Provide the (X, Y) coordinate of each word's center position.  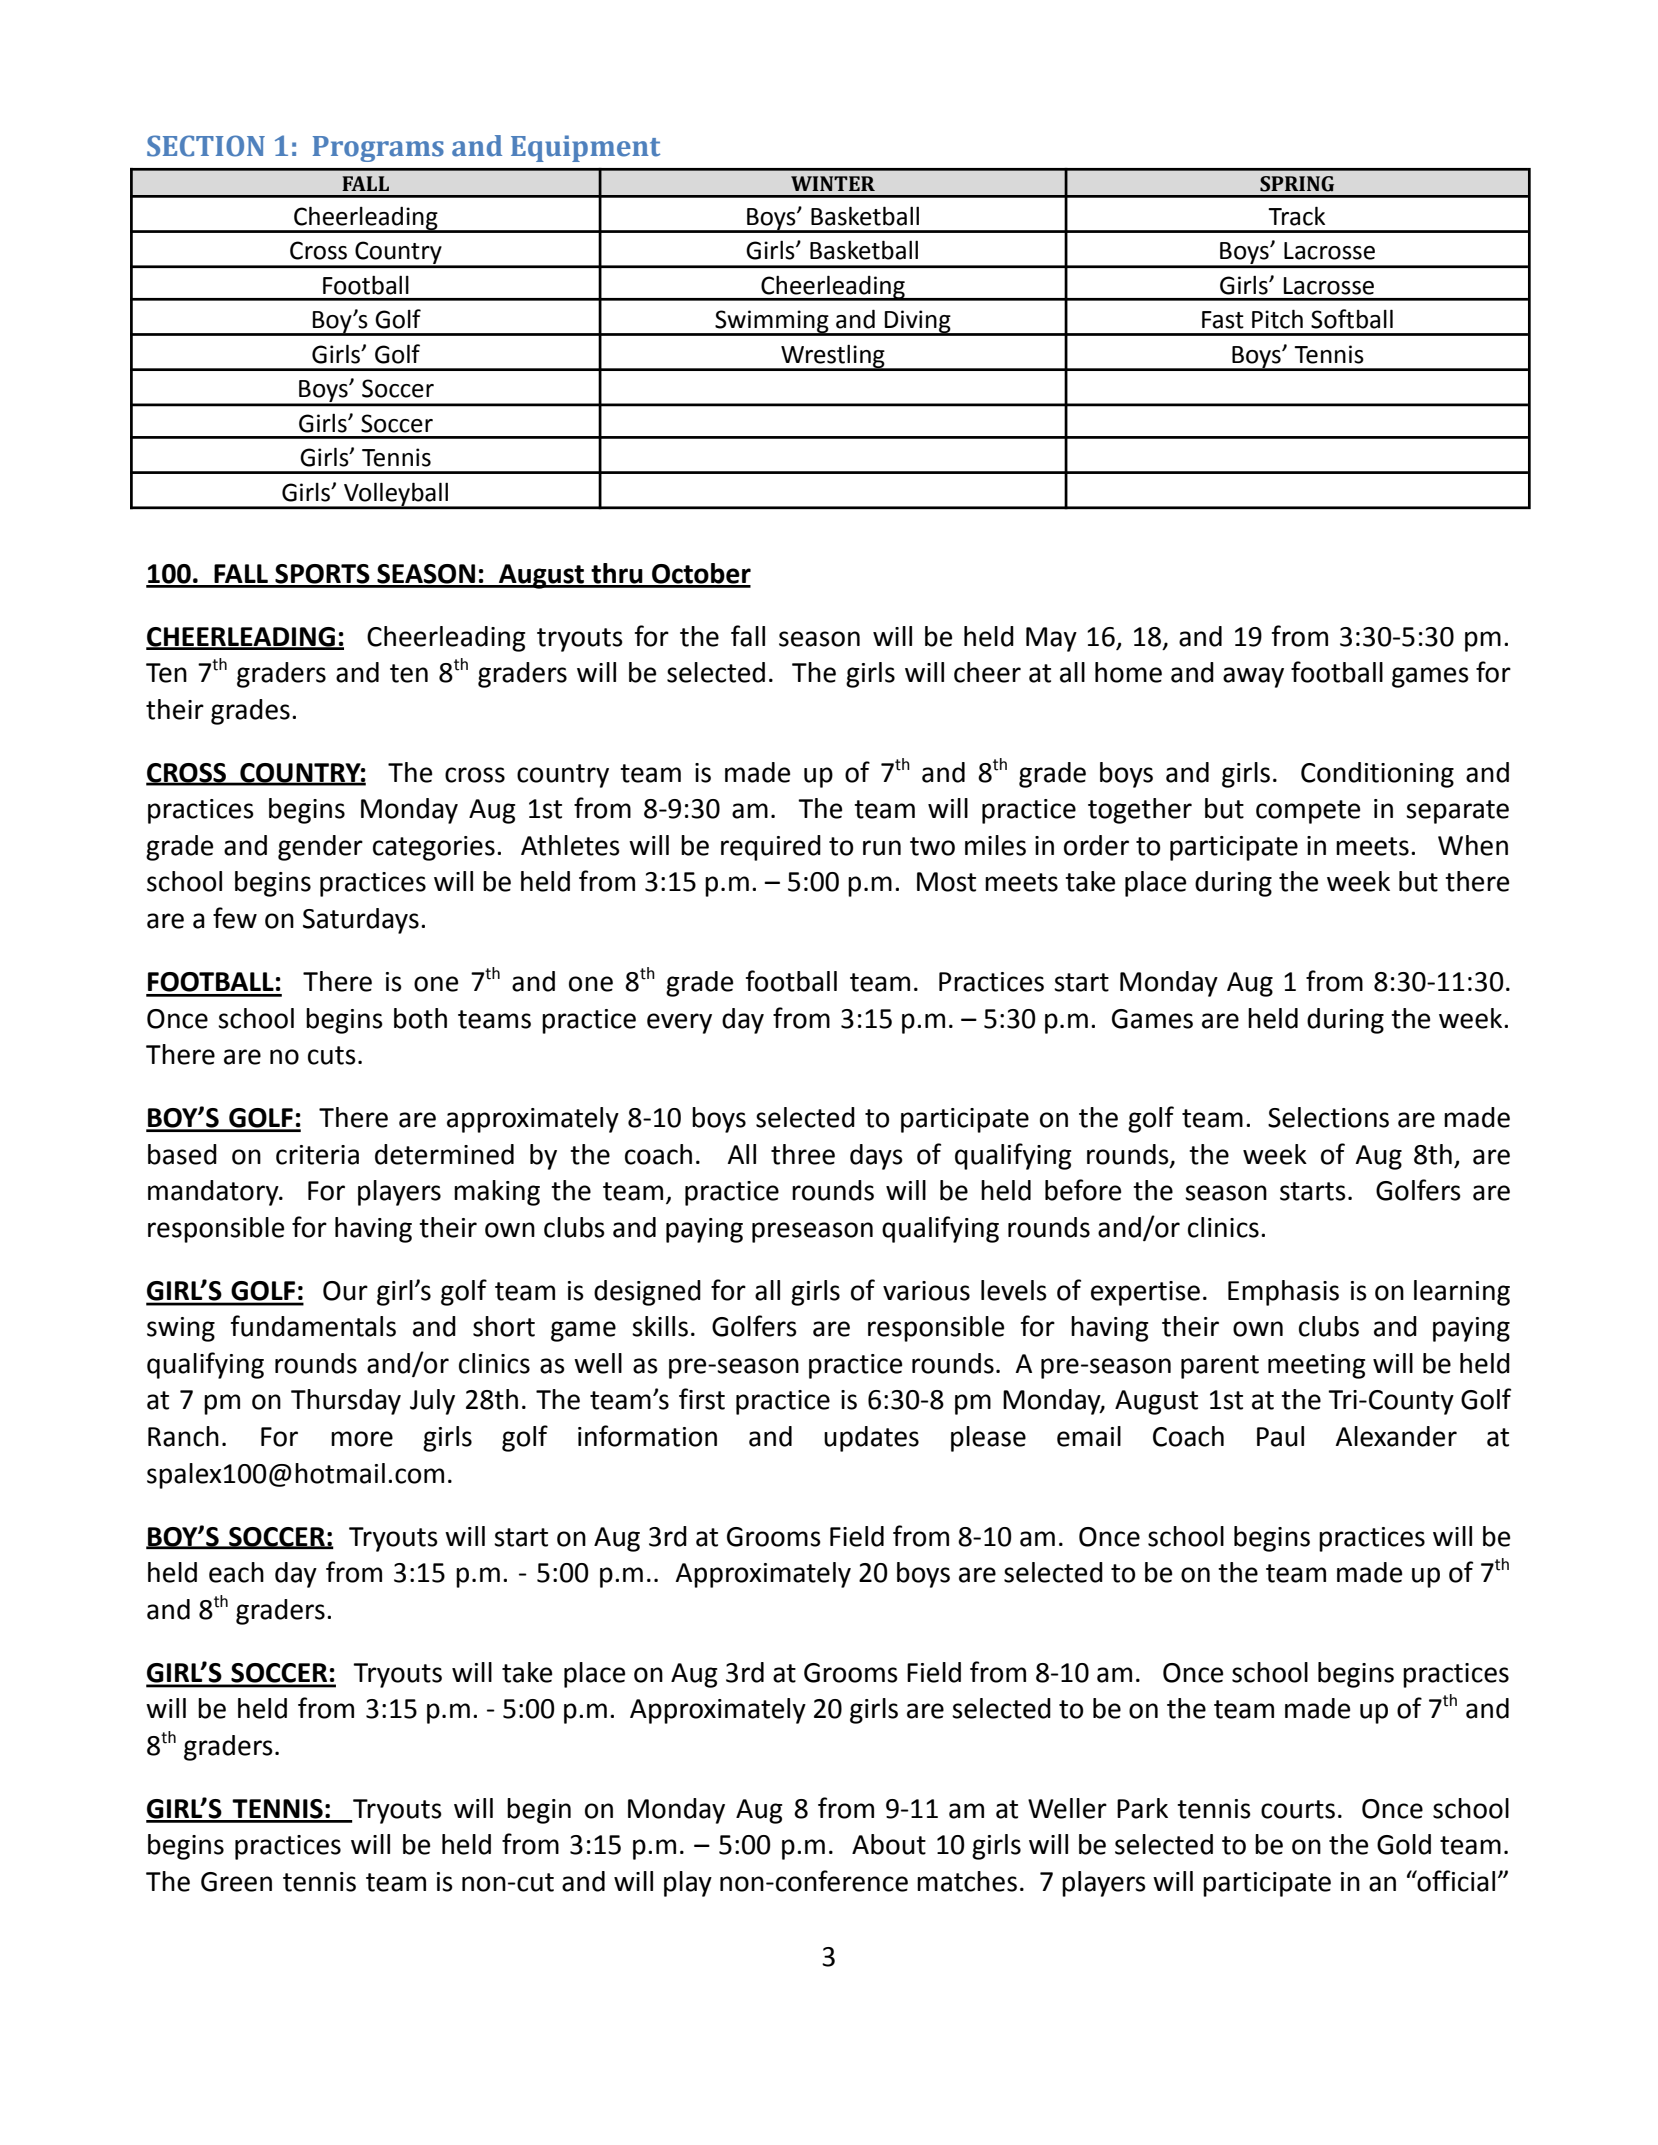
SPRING (1297, 184)
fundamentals (313, 1326)
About (889, 1844)
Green (236, 1882)
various (926, 1291)
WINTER (833, 183)
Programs (378, 149)
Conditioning (1377, 775)
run (882, 848)
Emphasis (1283, 1293)
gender (320, 848)
